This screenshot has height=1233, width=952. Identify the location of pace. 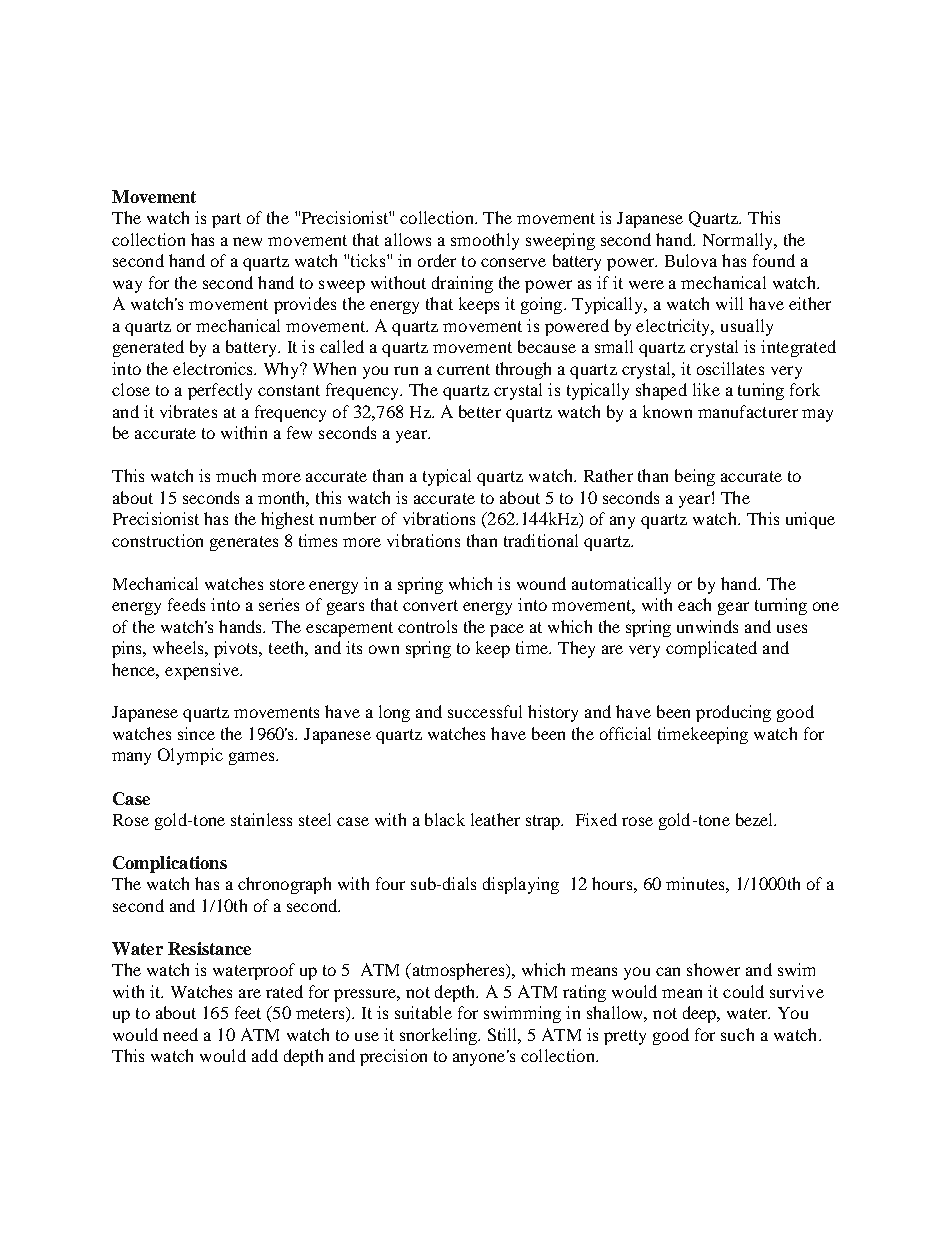
(507, 630).
